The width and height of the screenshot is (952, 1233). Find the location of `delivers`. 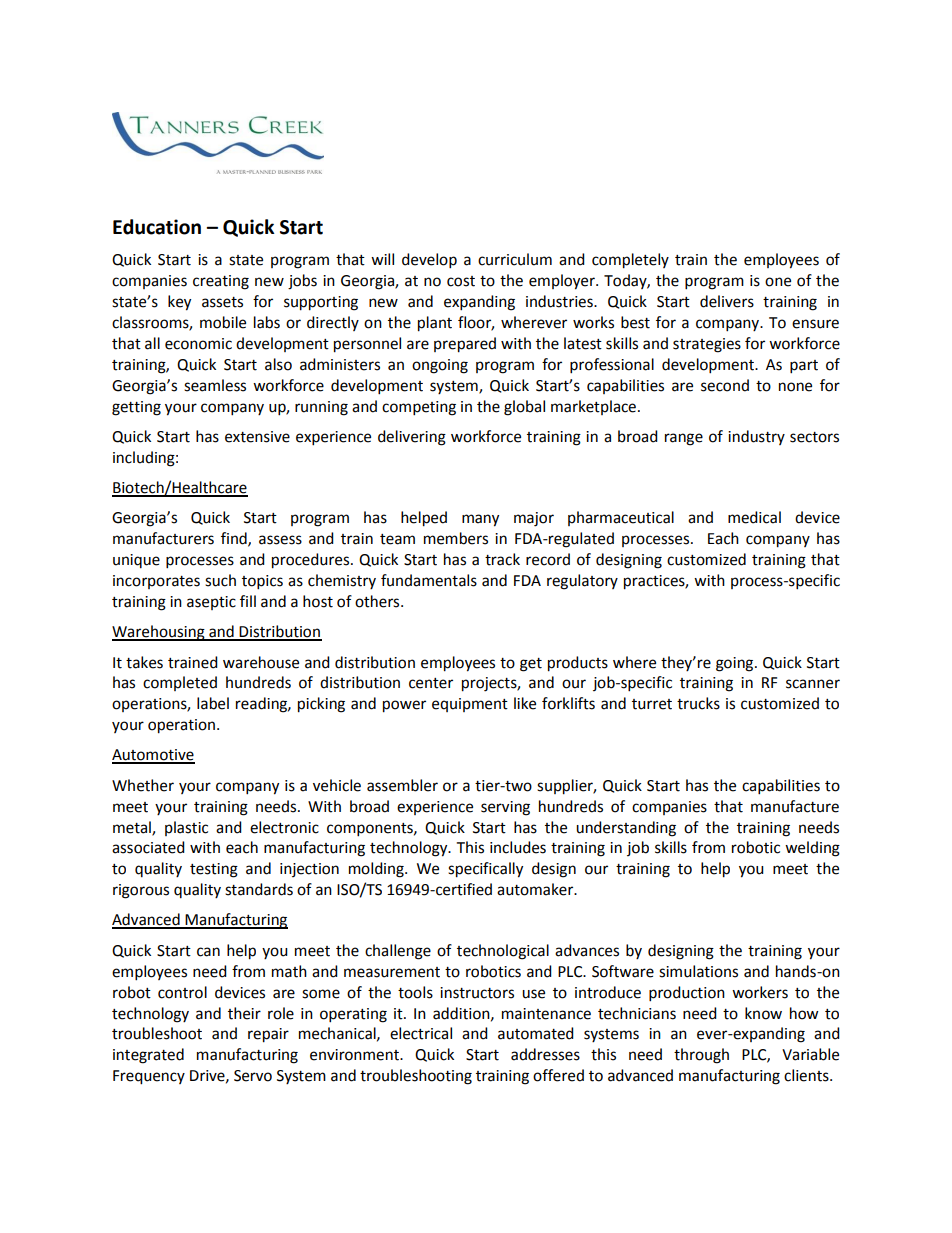

delivers is located at coordinates (727, 301).
